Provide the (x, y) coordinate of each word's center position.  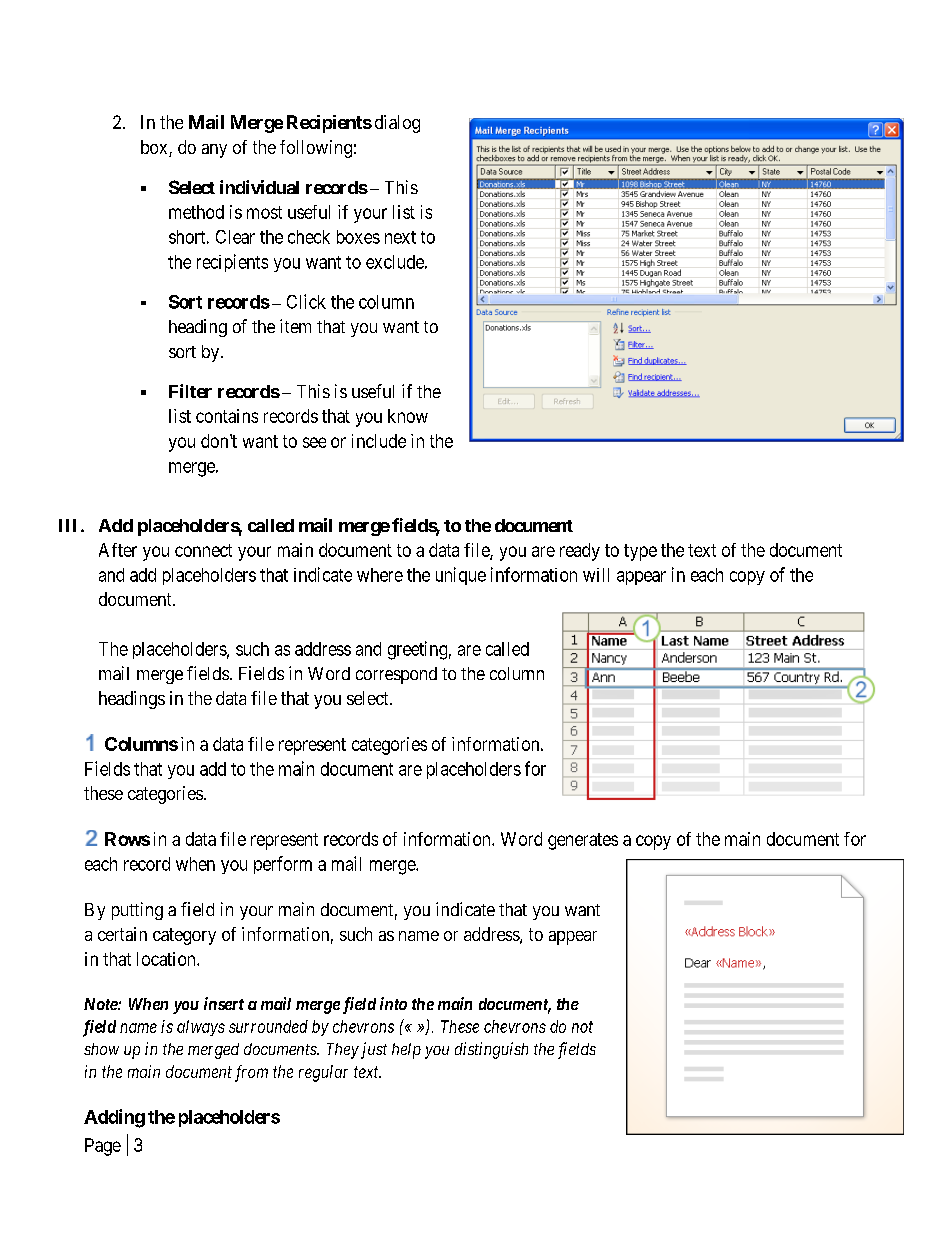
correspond (396, 675)
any (214, 151)
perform (283, 865)
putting (137, 911)
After (118, 550)
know (408, 416)
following (316, 149)
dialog (397, 124)
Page (103, 1147)
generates (583, 841)
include (379, 441)
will (596, 575)
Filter (190, 391)
